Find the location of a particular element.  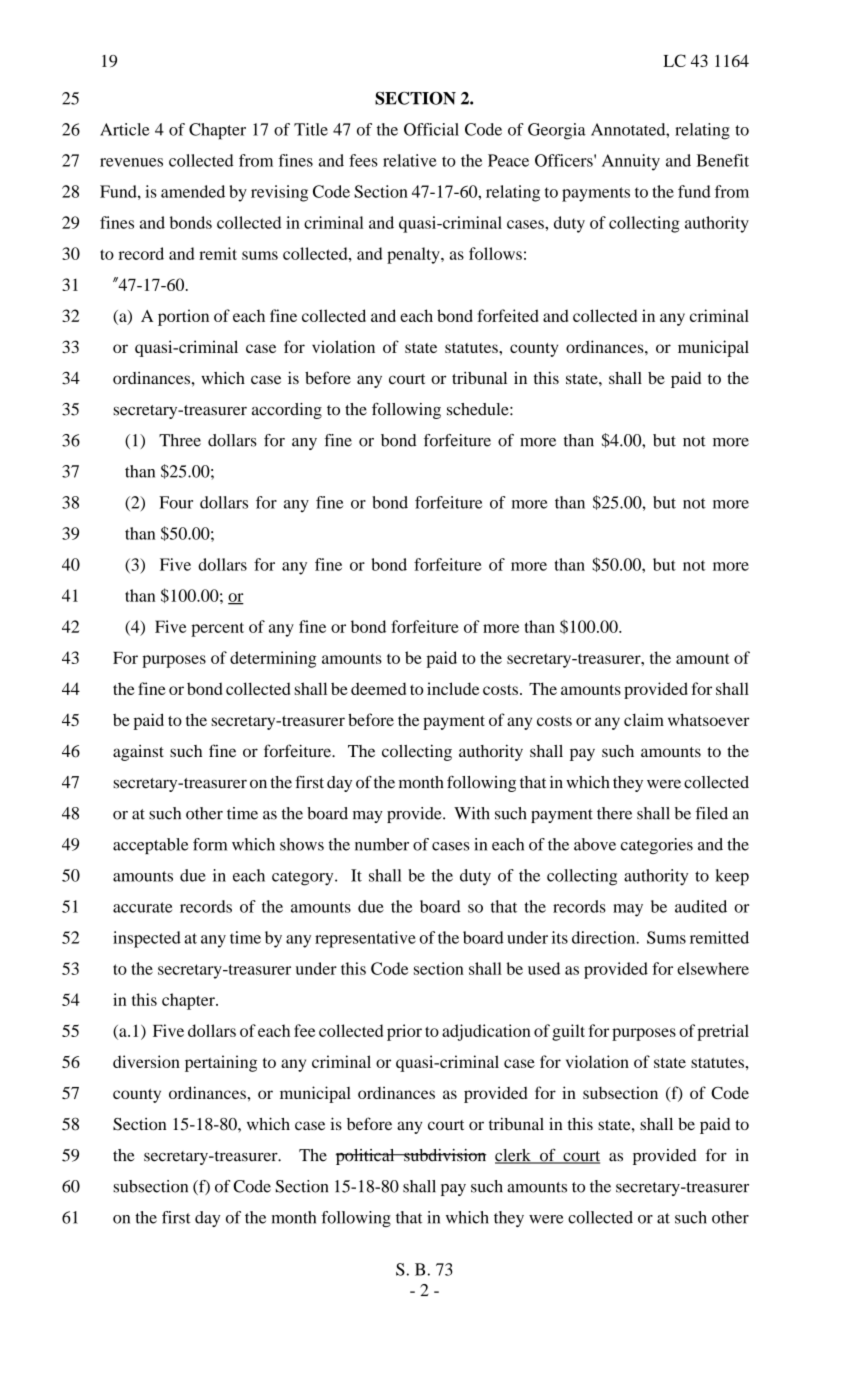

Annuity is located at coordinates (631, 162).
